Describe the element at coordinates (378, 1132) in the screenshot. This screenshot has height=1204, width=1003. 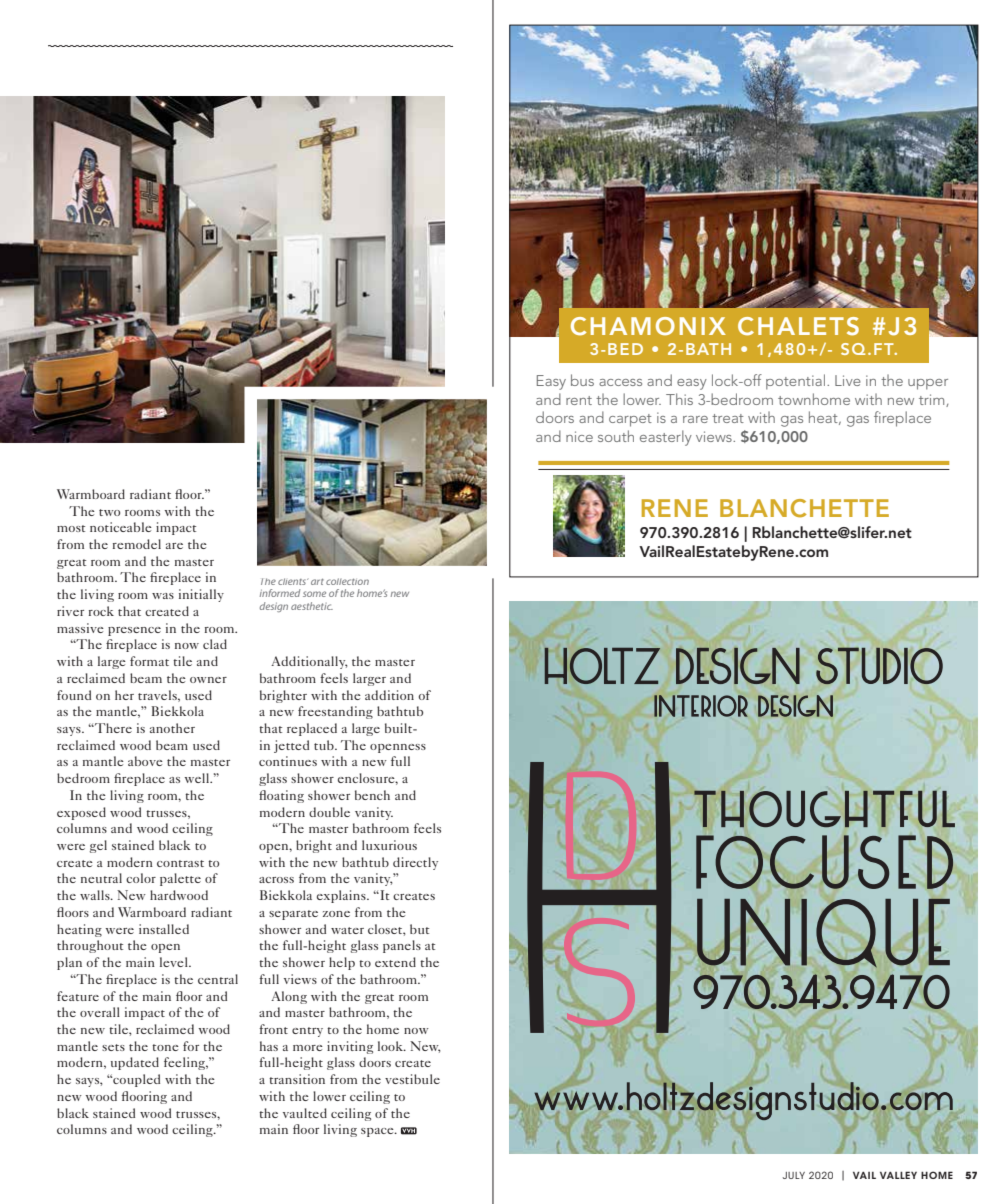
I see `space` at that location.
